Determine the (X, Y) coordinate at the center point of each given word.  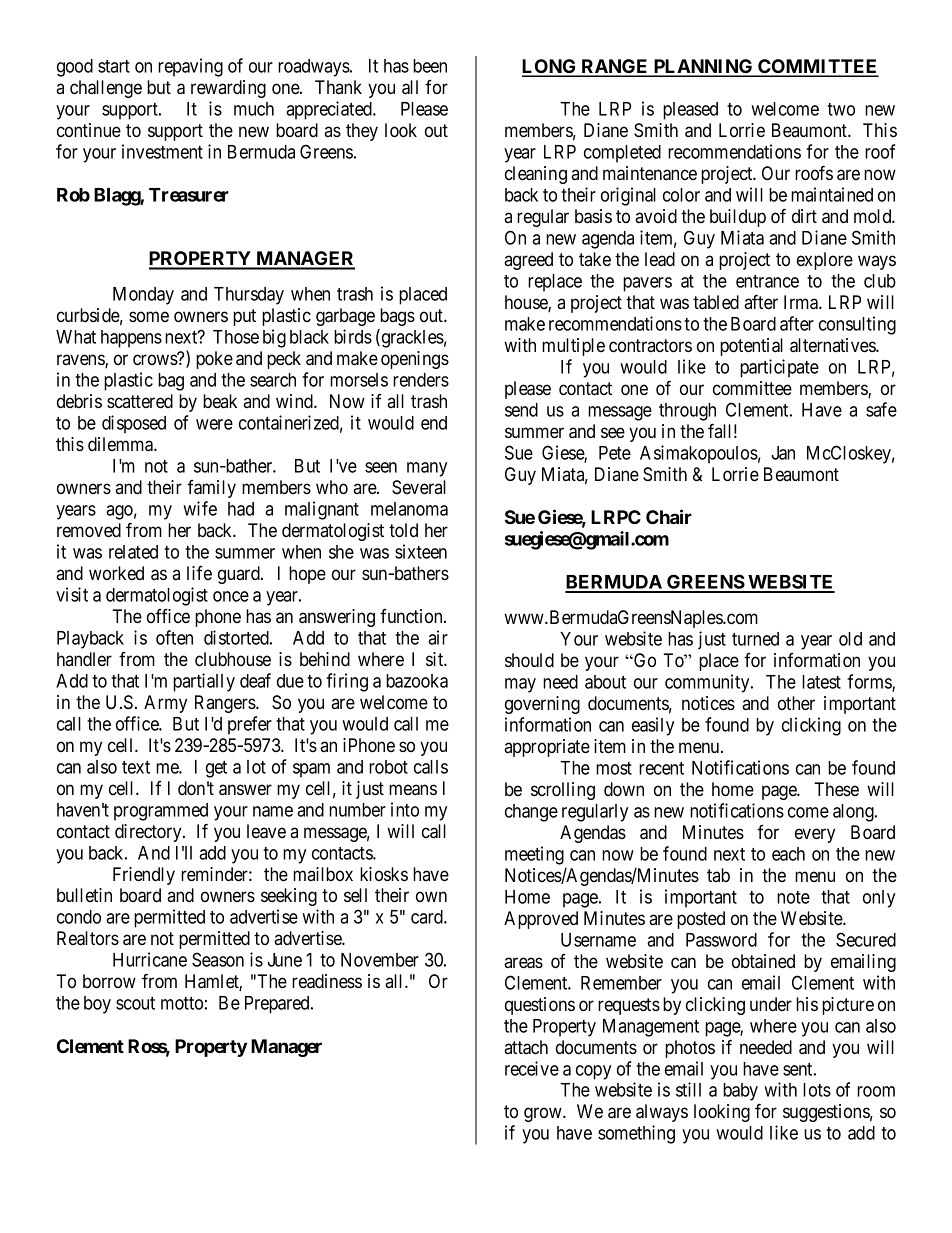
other (796, 703)
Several (419, 487)
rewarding (228, 89)
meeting (534, 855)
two (841, 109)
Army (165, 704)
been (430, 66)
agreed (528, 261)
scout (135, 1003)
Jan (783, 453)
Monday (143, 296)
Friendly (144, 876)
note (793, 897)
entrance (767, 281)
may (520, 685)
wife (200, 508)
